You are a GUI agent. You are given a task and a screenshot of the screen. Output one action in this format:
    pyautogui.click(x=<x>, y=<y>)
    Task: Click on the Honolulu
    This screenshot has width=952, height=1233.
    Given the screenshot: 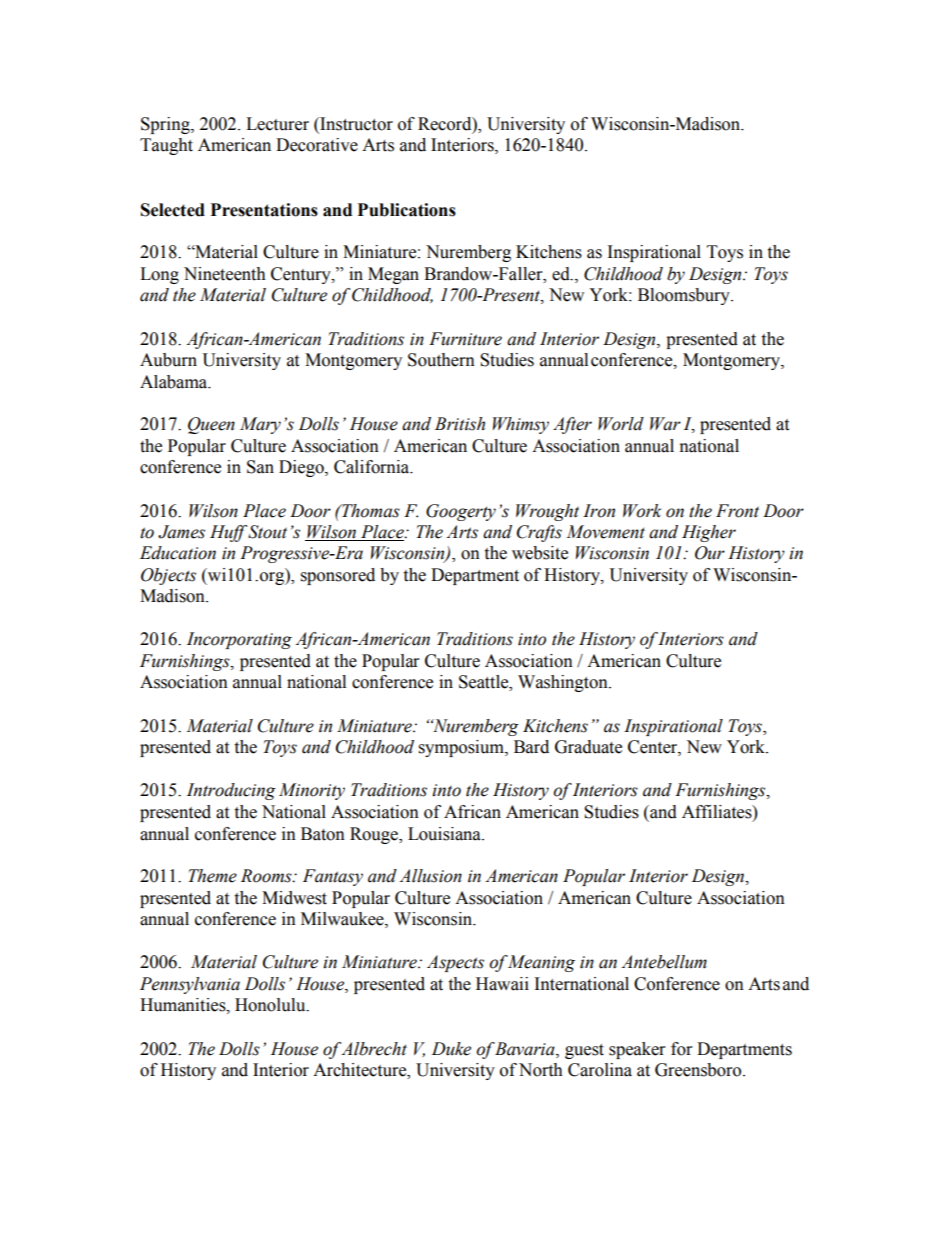 What is the action you would take?
    pyautogui.click(x=271, y=1005)
